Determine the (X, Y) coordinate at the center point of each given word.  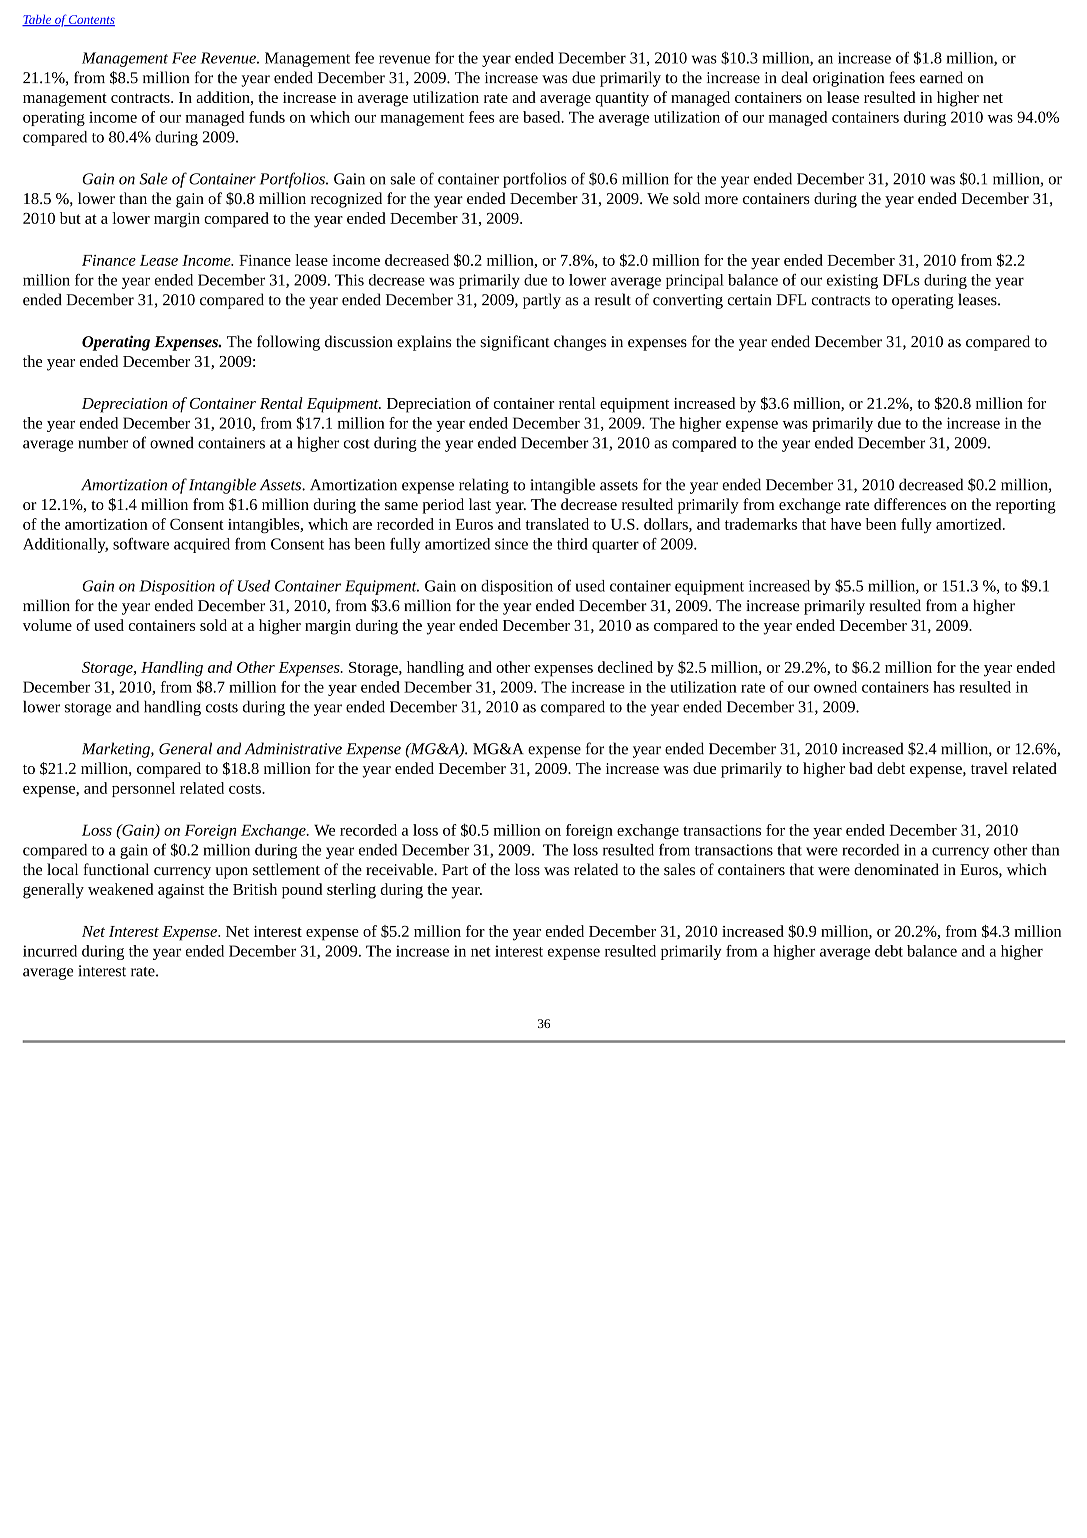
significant (515, 343)
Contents (91, 20)
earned (941, 77)
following (288, 343)
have (846, 524)
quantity (622, 99)
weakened (121, 889)
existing (852, 281)
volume (47, 625)
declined (625, 667)
